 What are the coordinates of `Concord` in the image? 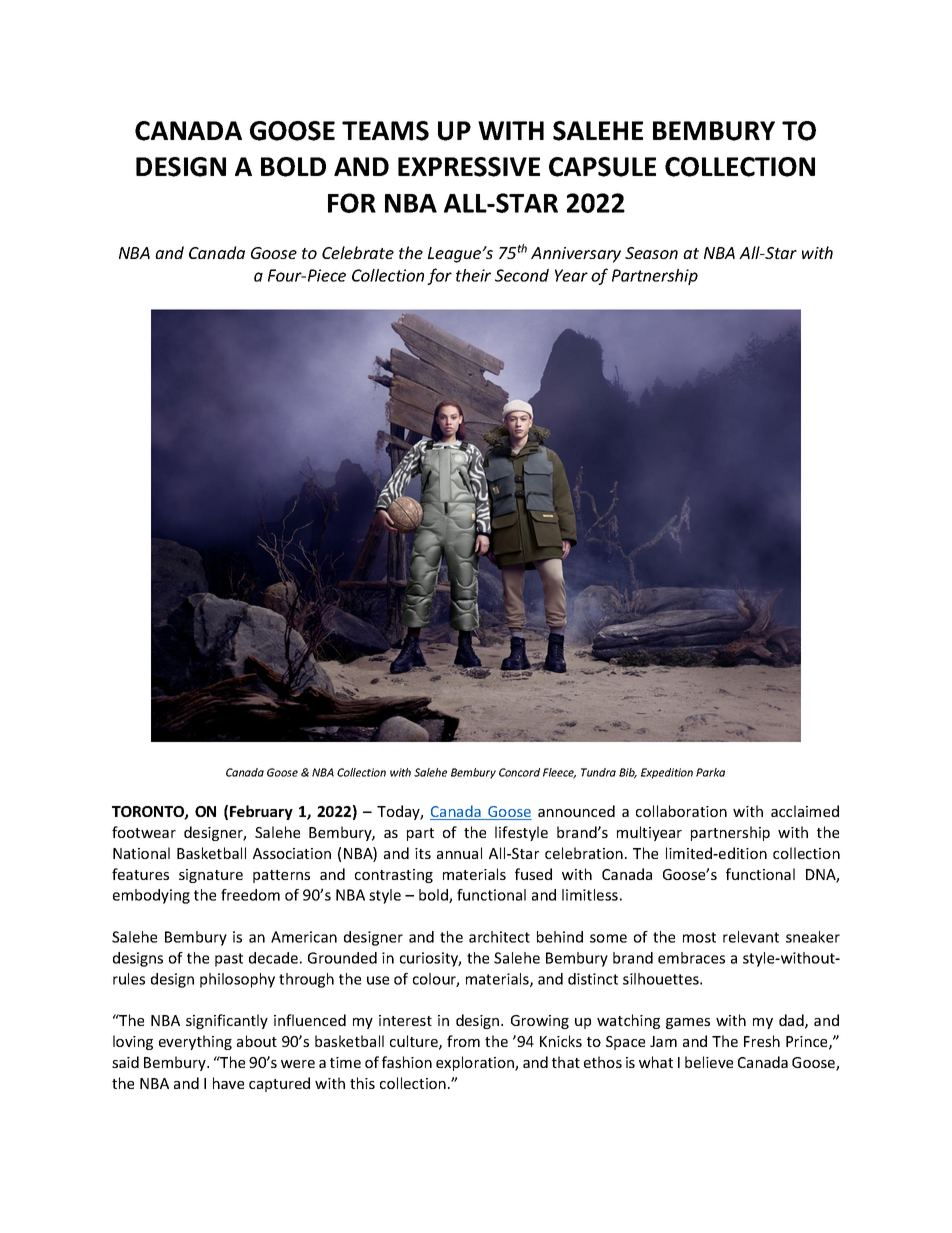 It's located at (519, 772).
